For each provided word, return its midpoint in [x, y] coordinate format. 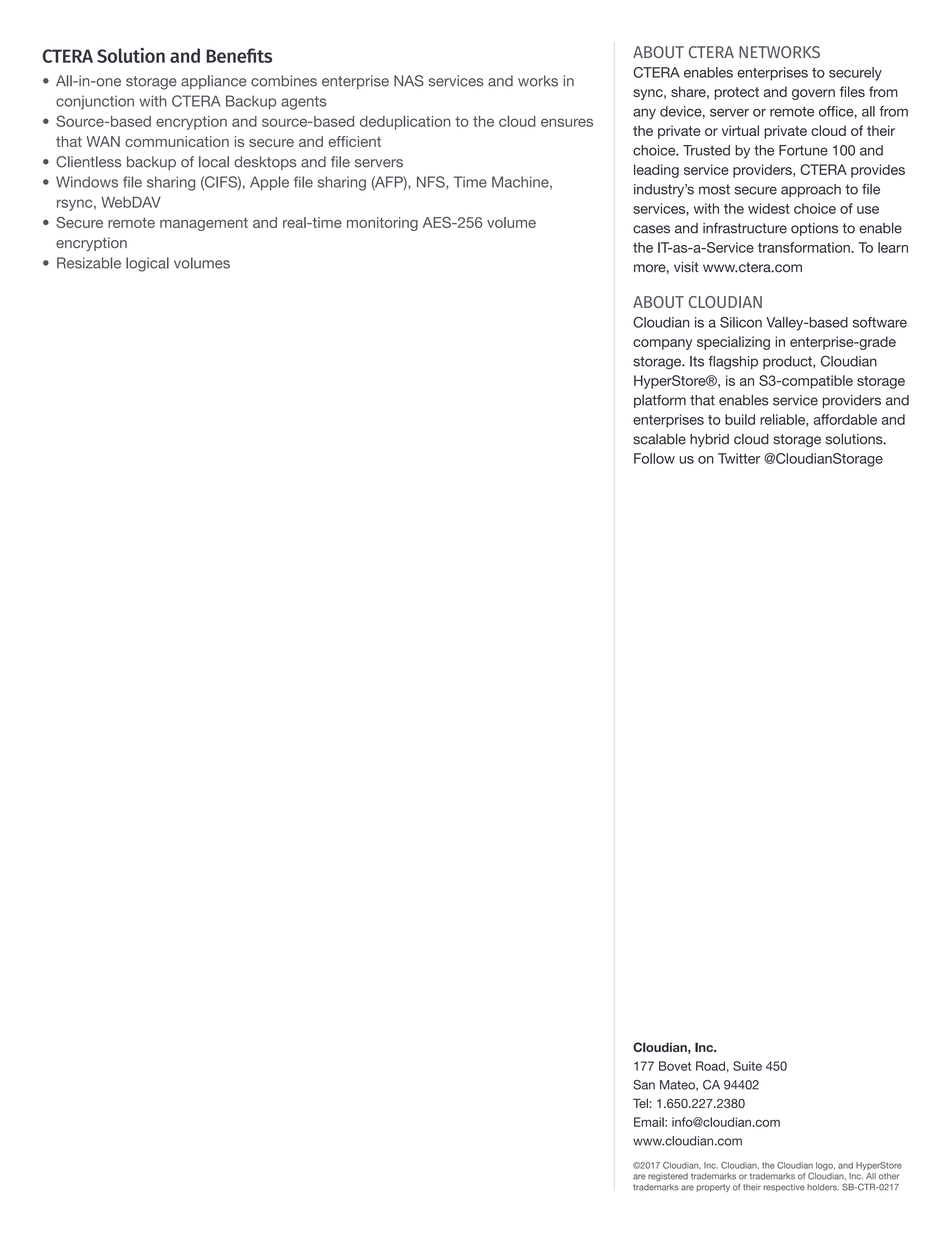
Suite [747, 1066]
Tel [640, 1103]
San [644, 1085]
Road [710, 1066]
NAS [409, 81]
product [788, 362]
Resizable [89, 263]
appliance [214, 82]
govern [813, 94]
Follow [654, 458]
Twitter [739, 458]
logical [147, 264]
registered [668, 1177]
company [662, 344]
